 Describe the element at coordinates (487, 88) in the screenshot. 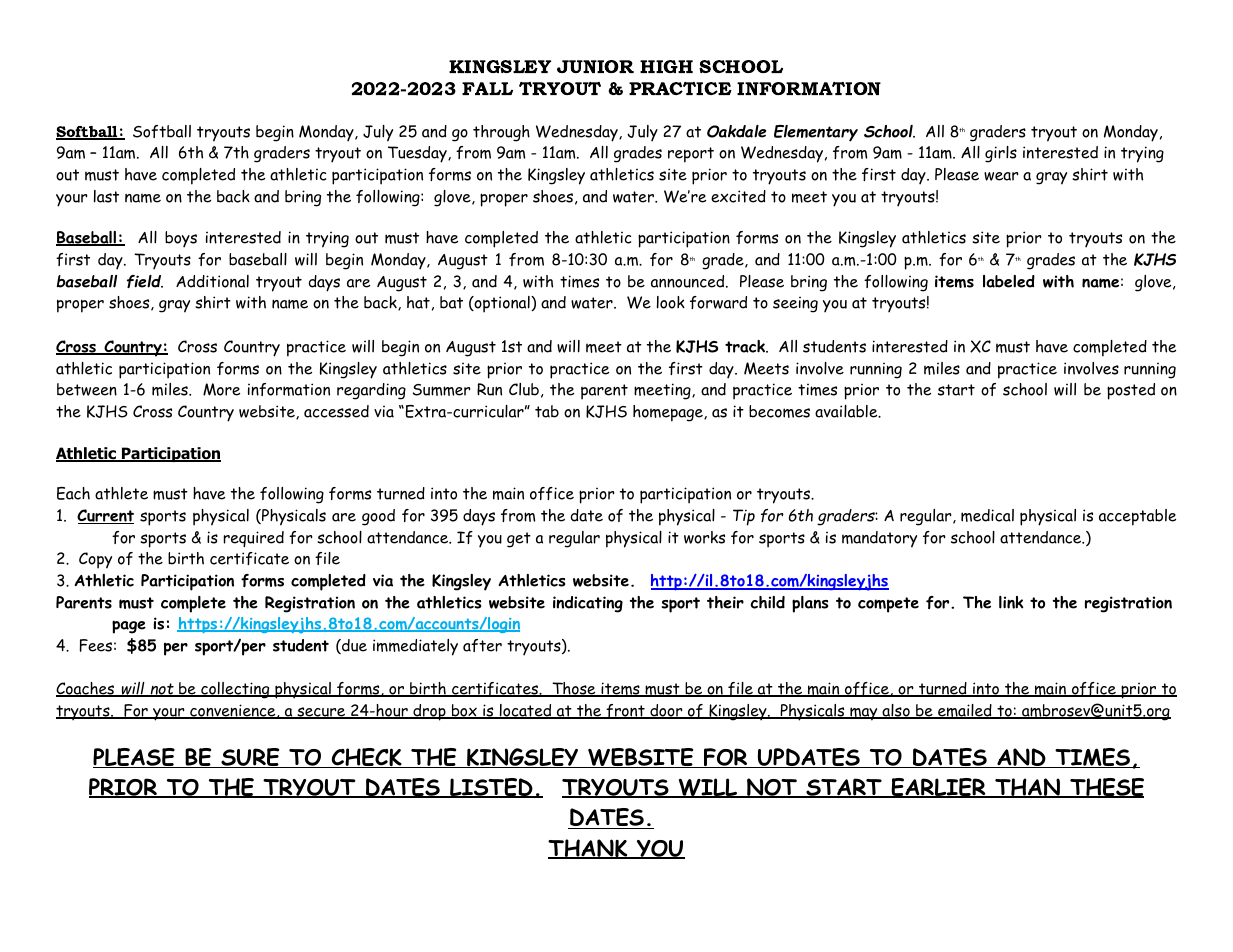

I see `FALL` at that location.
